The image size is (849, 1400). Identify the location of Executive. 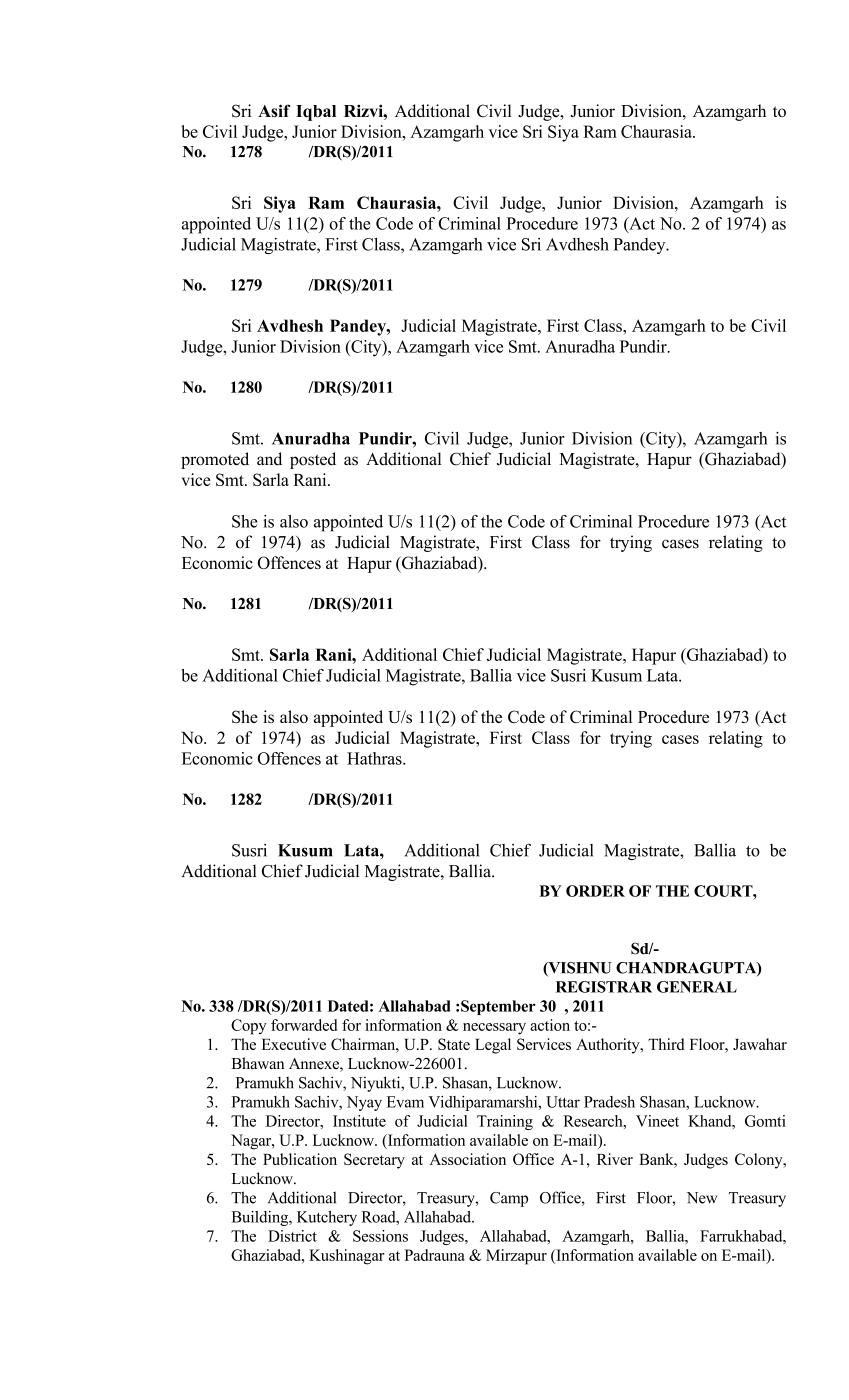
(294, 1044).
